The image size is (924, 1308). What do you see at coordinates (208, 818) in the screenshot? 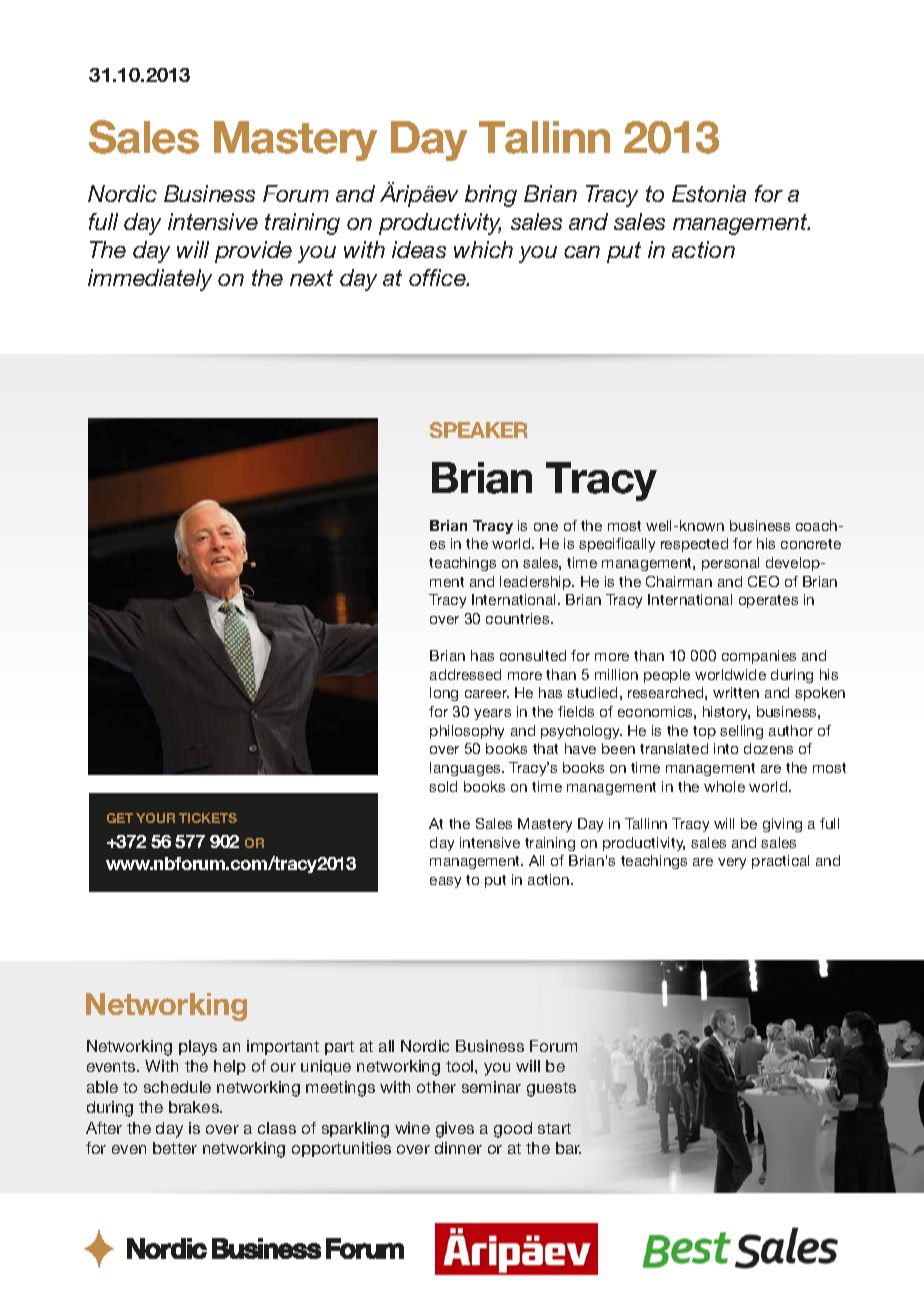
I see `TICKETS` at bounding box center [208, 818].
